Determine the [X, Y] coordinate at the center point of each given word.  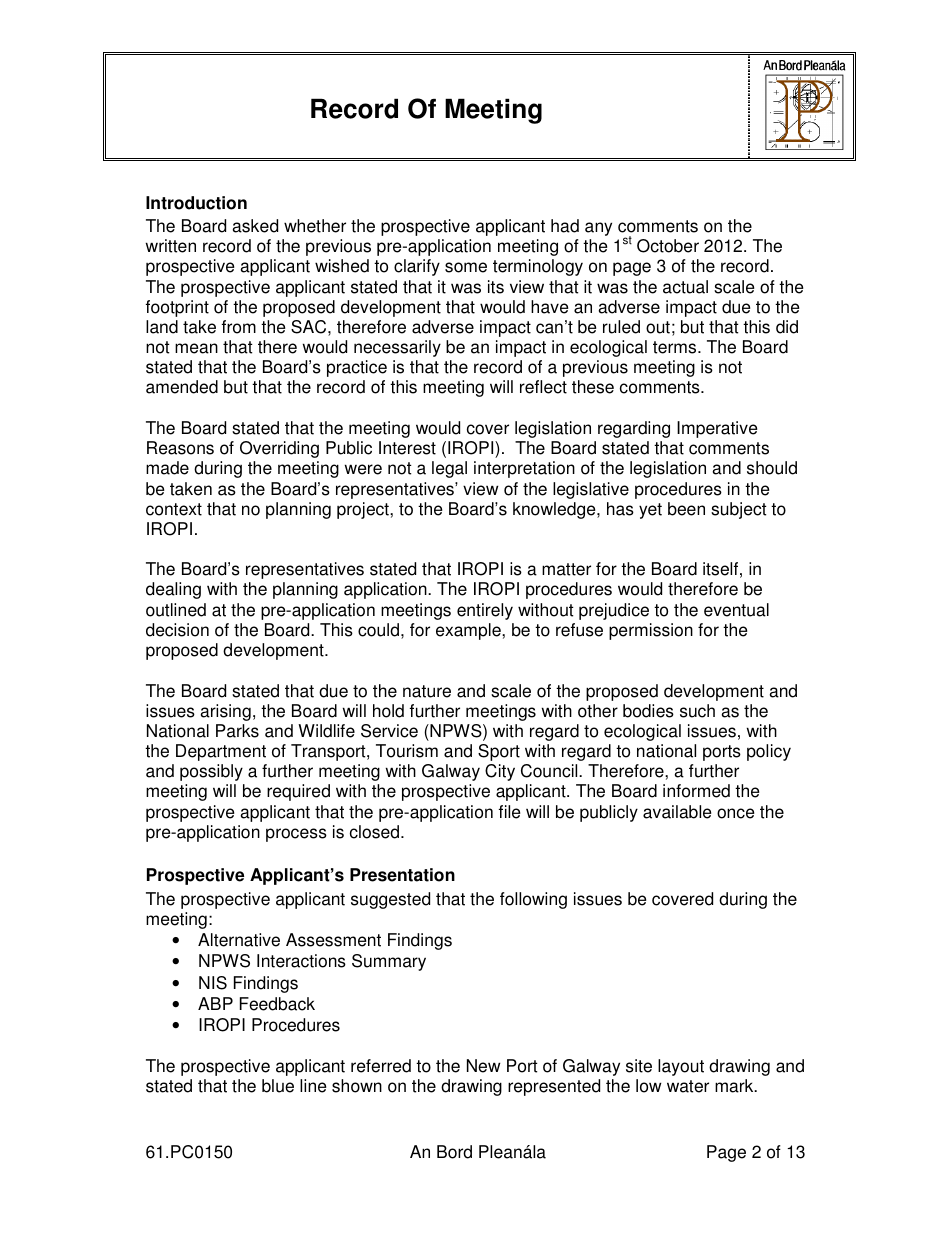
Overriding [279, 449]
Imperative [717, 429]
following [533, 900]
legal [449, 469]
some [466, 267]
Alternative [239, 940]
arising [225, 712]
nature [427, 691]
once [735, 813]
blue [278, 1086]
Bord [454, 1152]
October [668, 246]
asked [255, 226]
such [697, 711]
